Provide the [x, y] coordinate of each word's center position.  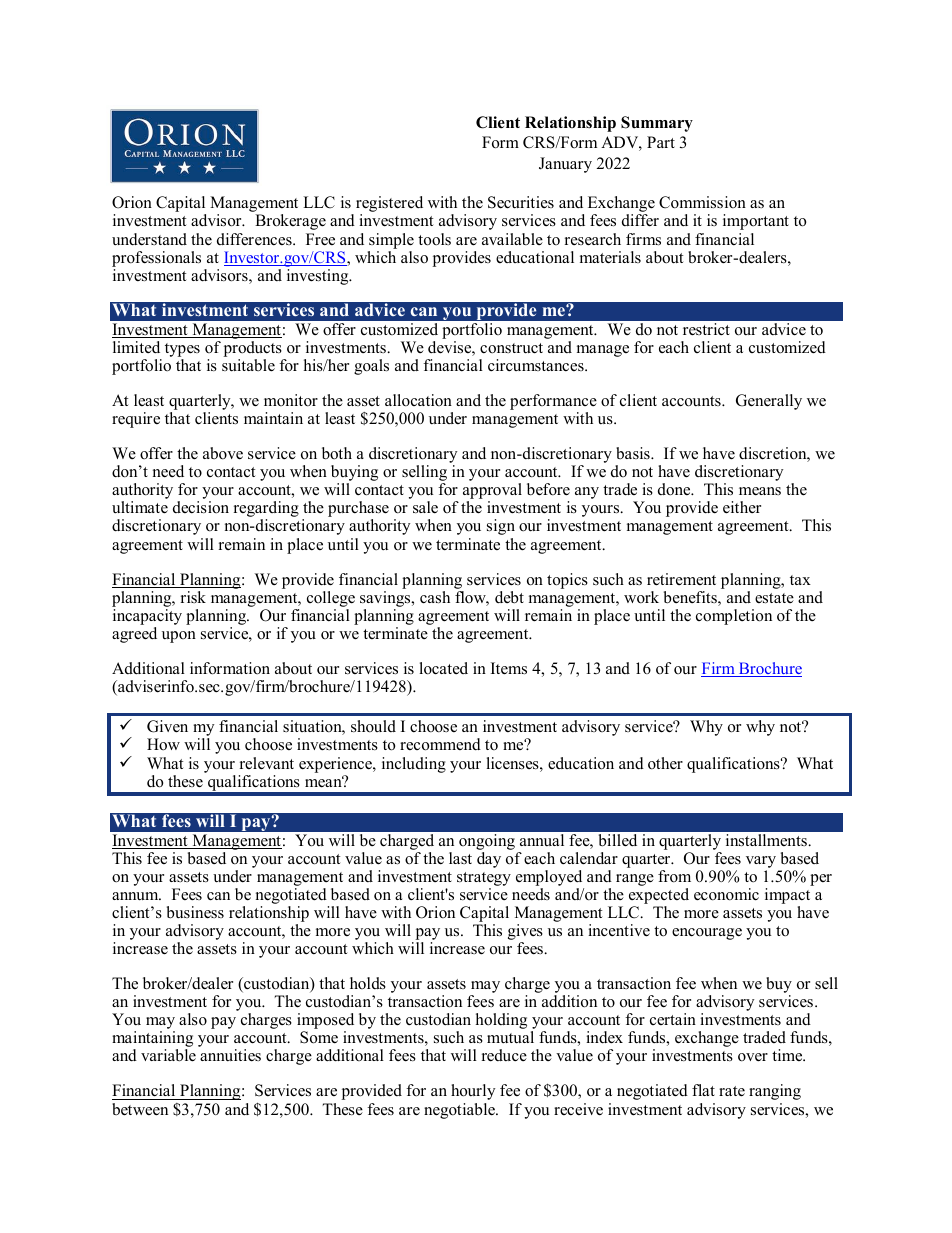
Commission [702, 202]
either [742, 507]
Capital [181, 205]
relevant [267, 763]
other [665, 763]
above [223, 453]
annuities [230, 1055]
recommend [440, 744]
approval [492, 492]
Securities [521, 202]
